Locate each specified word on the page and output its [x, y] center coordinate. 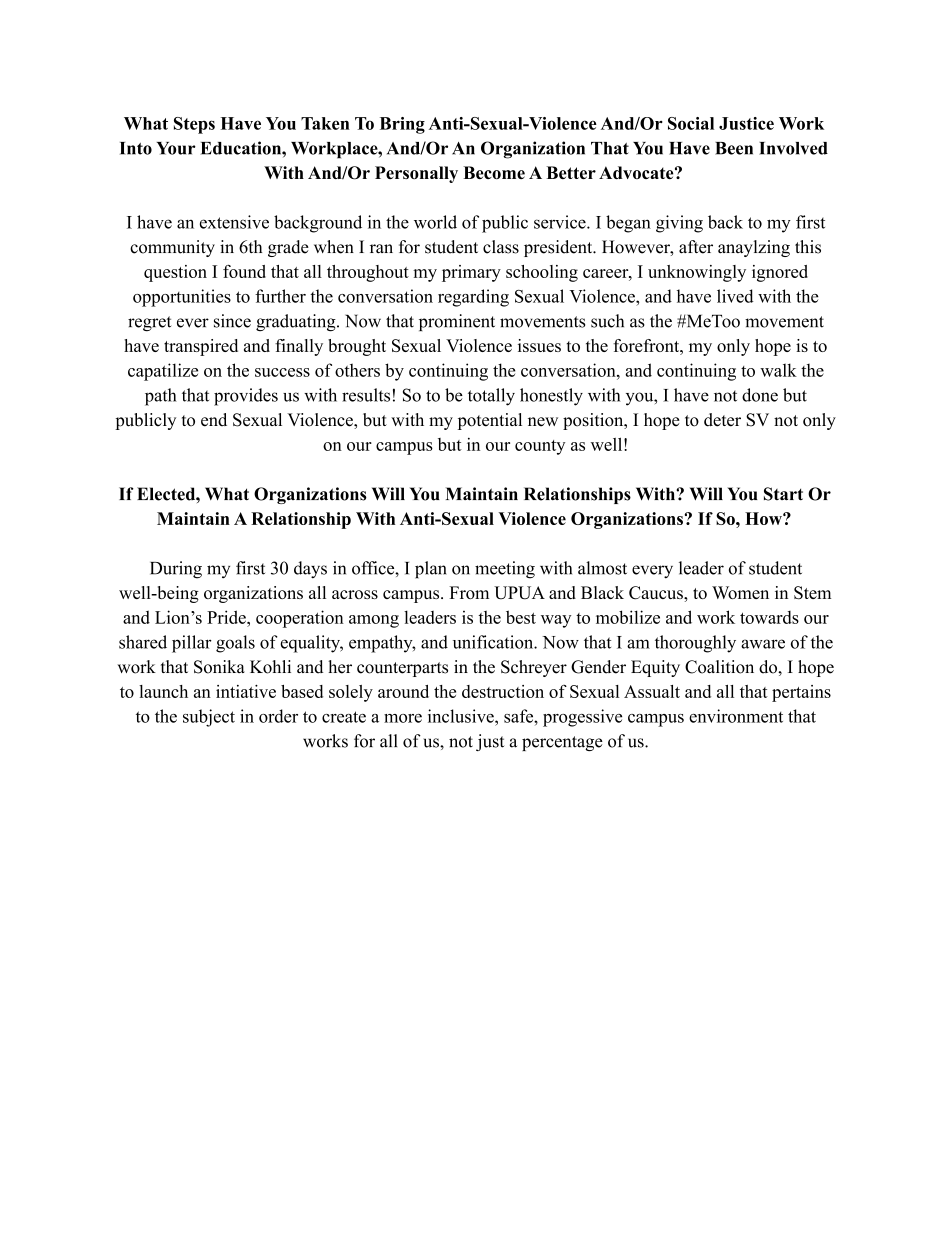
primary [471, 273]
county [540, 447]
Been [734, 148]
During [176, 570]
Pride [227, 617]
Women [740, 592]
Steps [194, 125]
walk [778, 370]
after [696, 247]
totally [491, 397]
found [244, 271]
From [469, 592]
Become [494, 172]
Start [783, 494]
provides [246, 397]
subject [209, 718]
